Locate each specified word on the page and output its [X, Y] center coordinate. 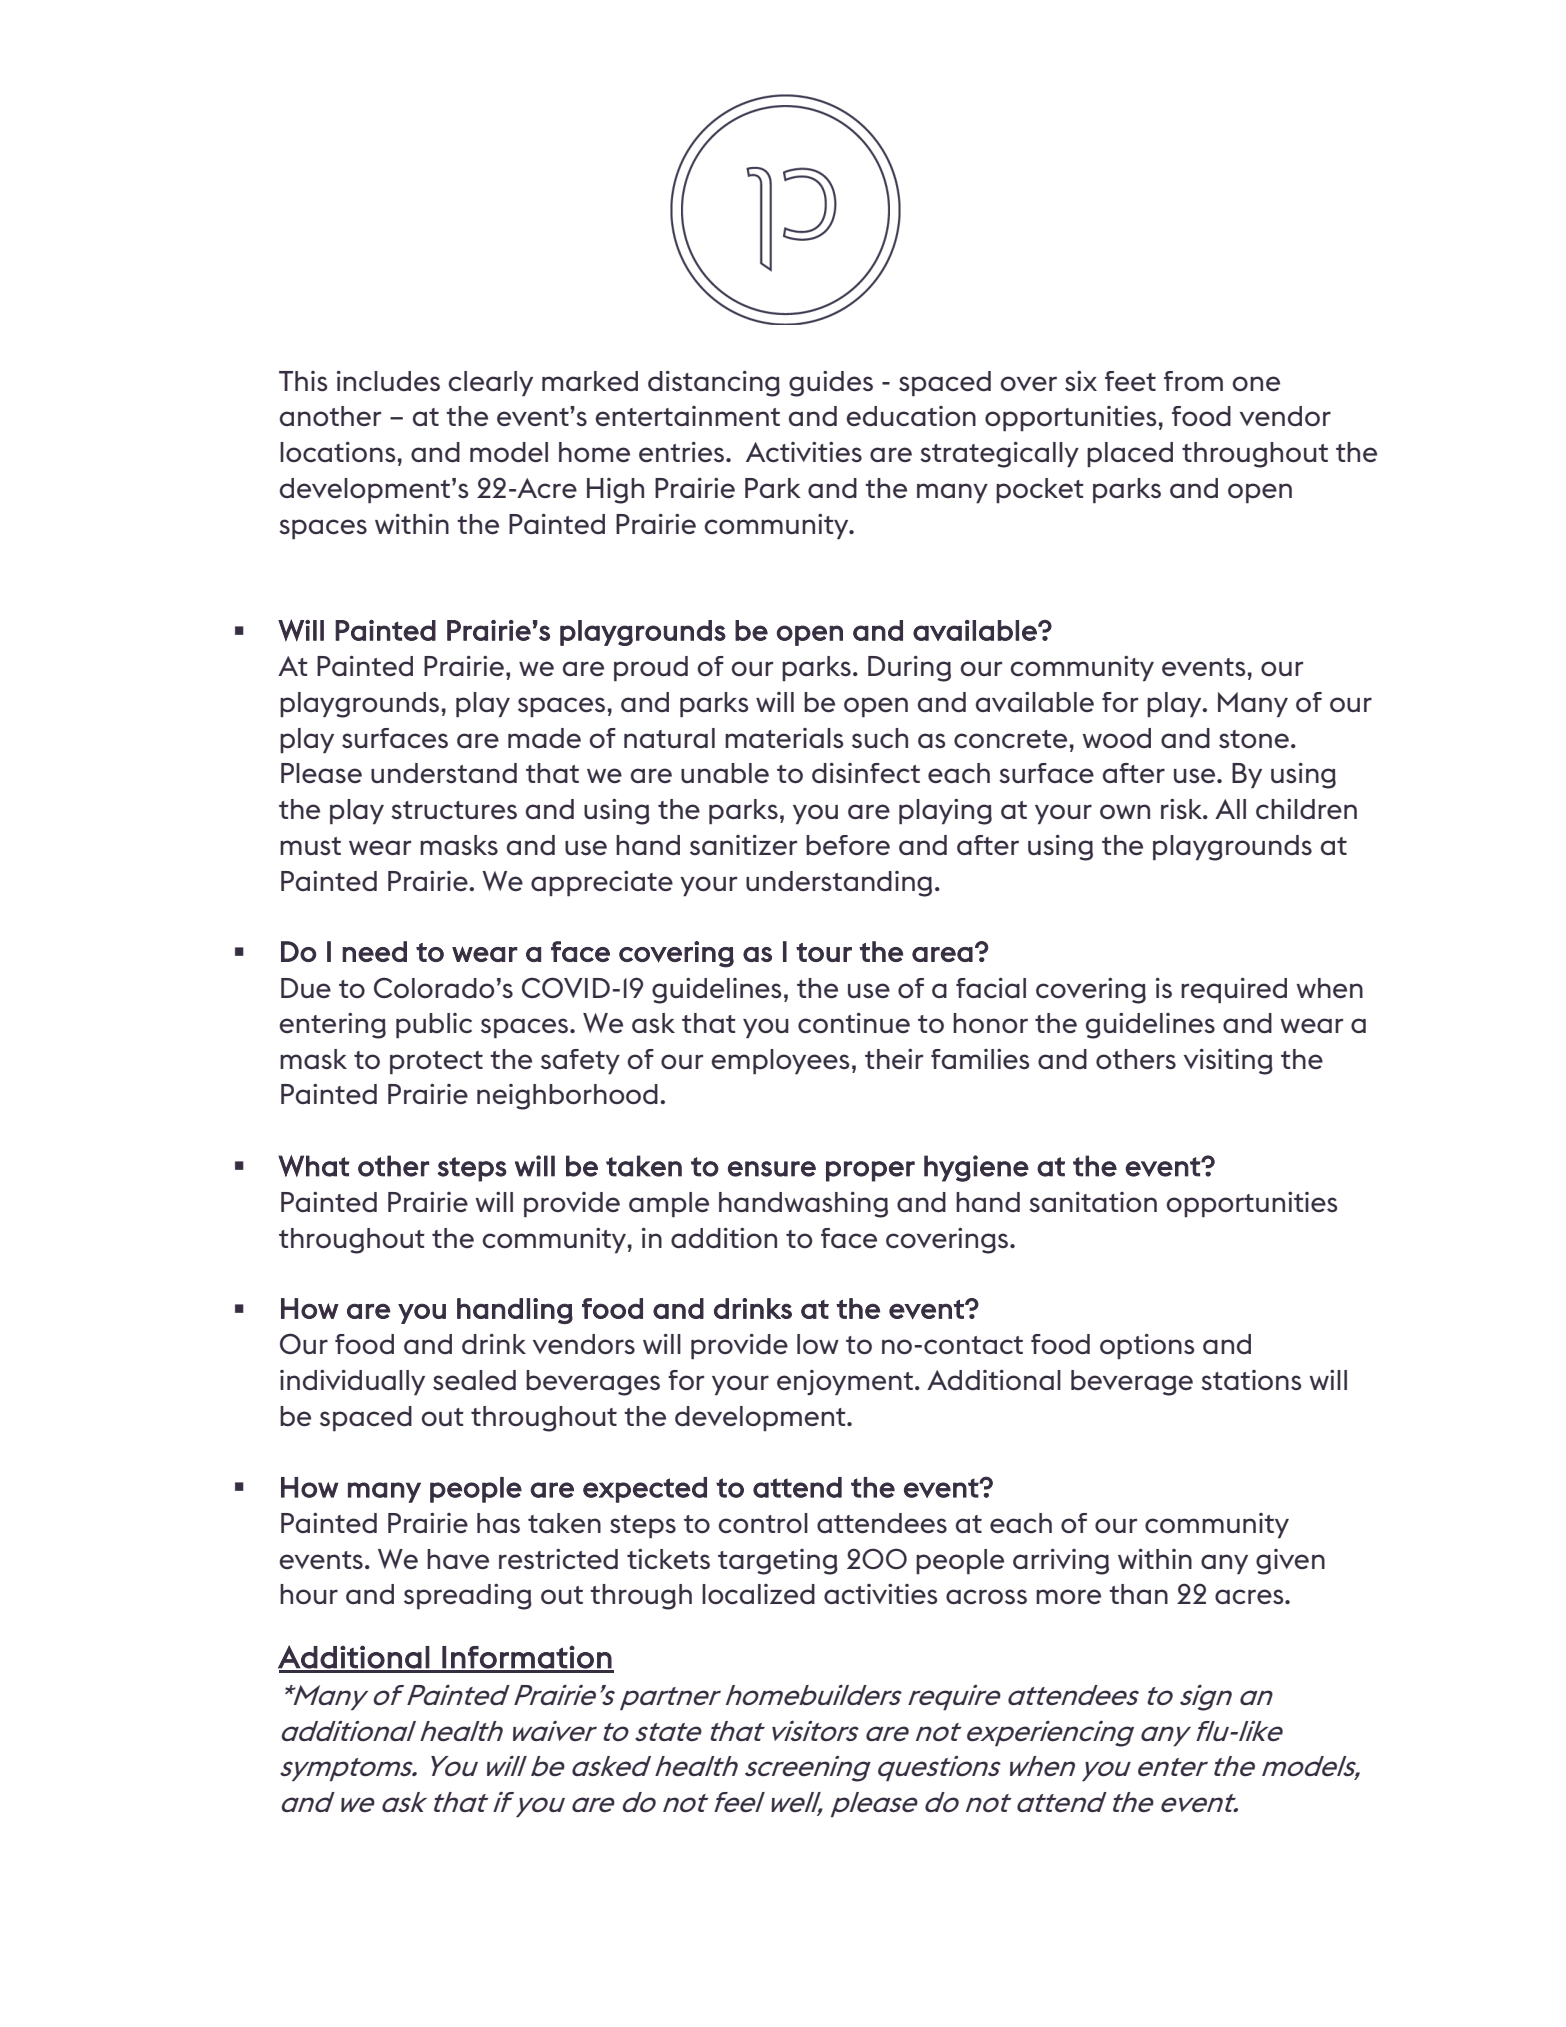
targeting [778, 1562]
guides [831, 384]
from [1193, 381]
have [458, 1559]
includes [388, 381]
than [1138, 1594]
